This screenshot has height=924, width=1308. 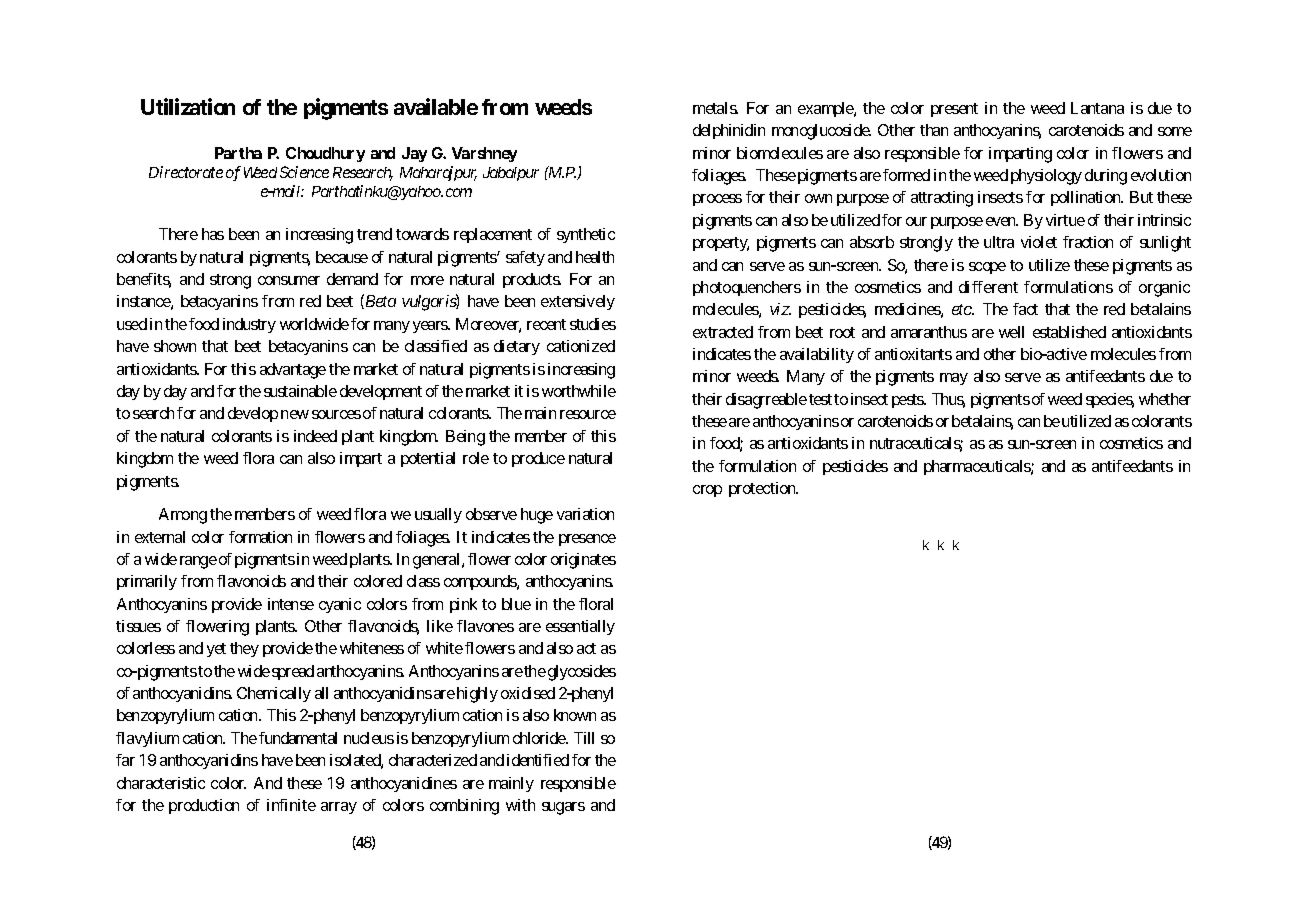 What do you see at coordinates (291, 805) in the screenshot?
I see `infinite` at bounding box center [291, 805].
